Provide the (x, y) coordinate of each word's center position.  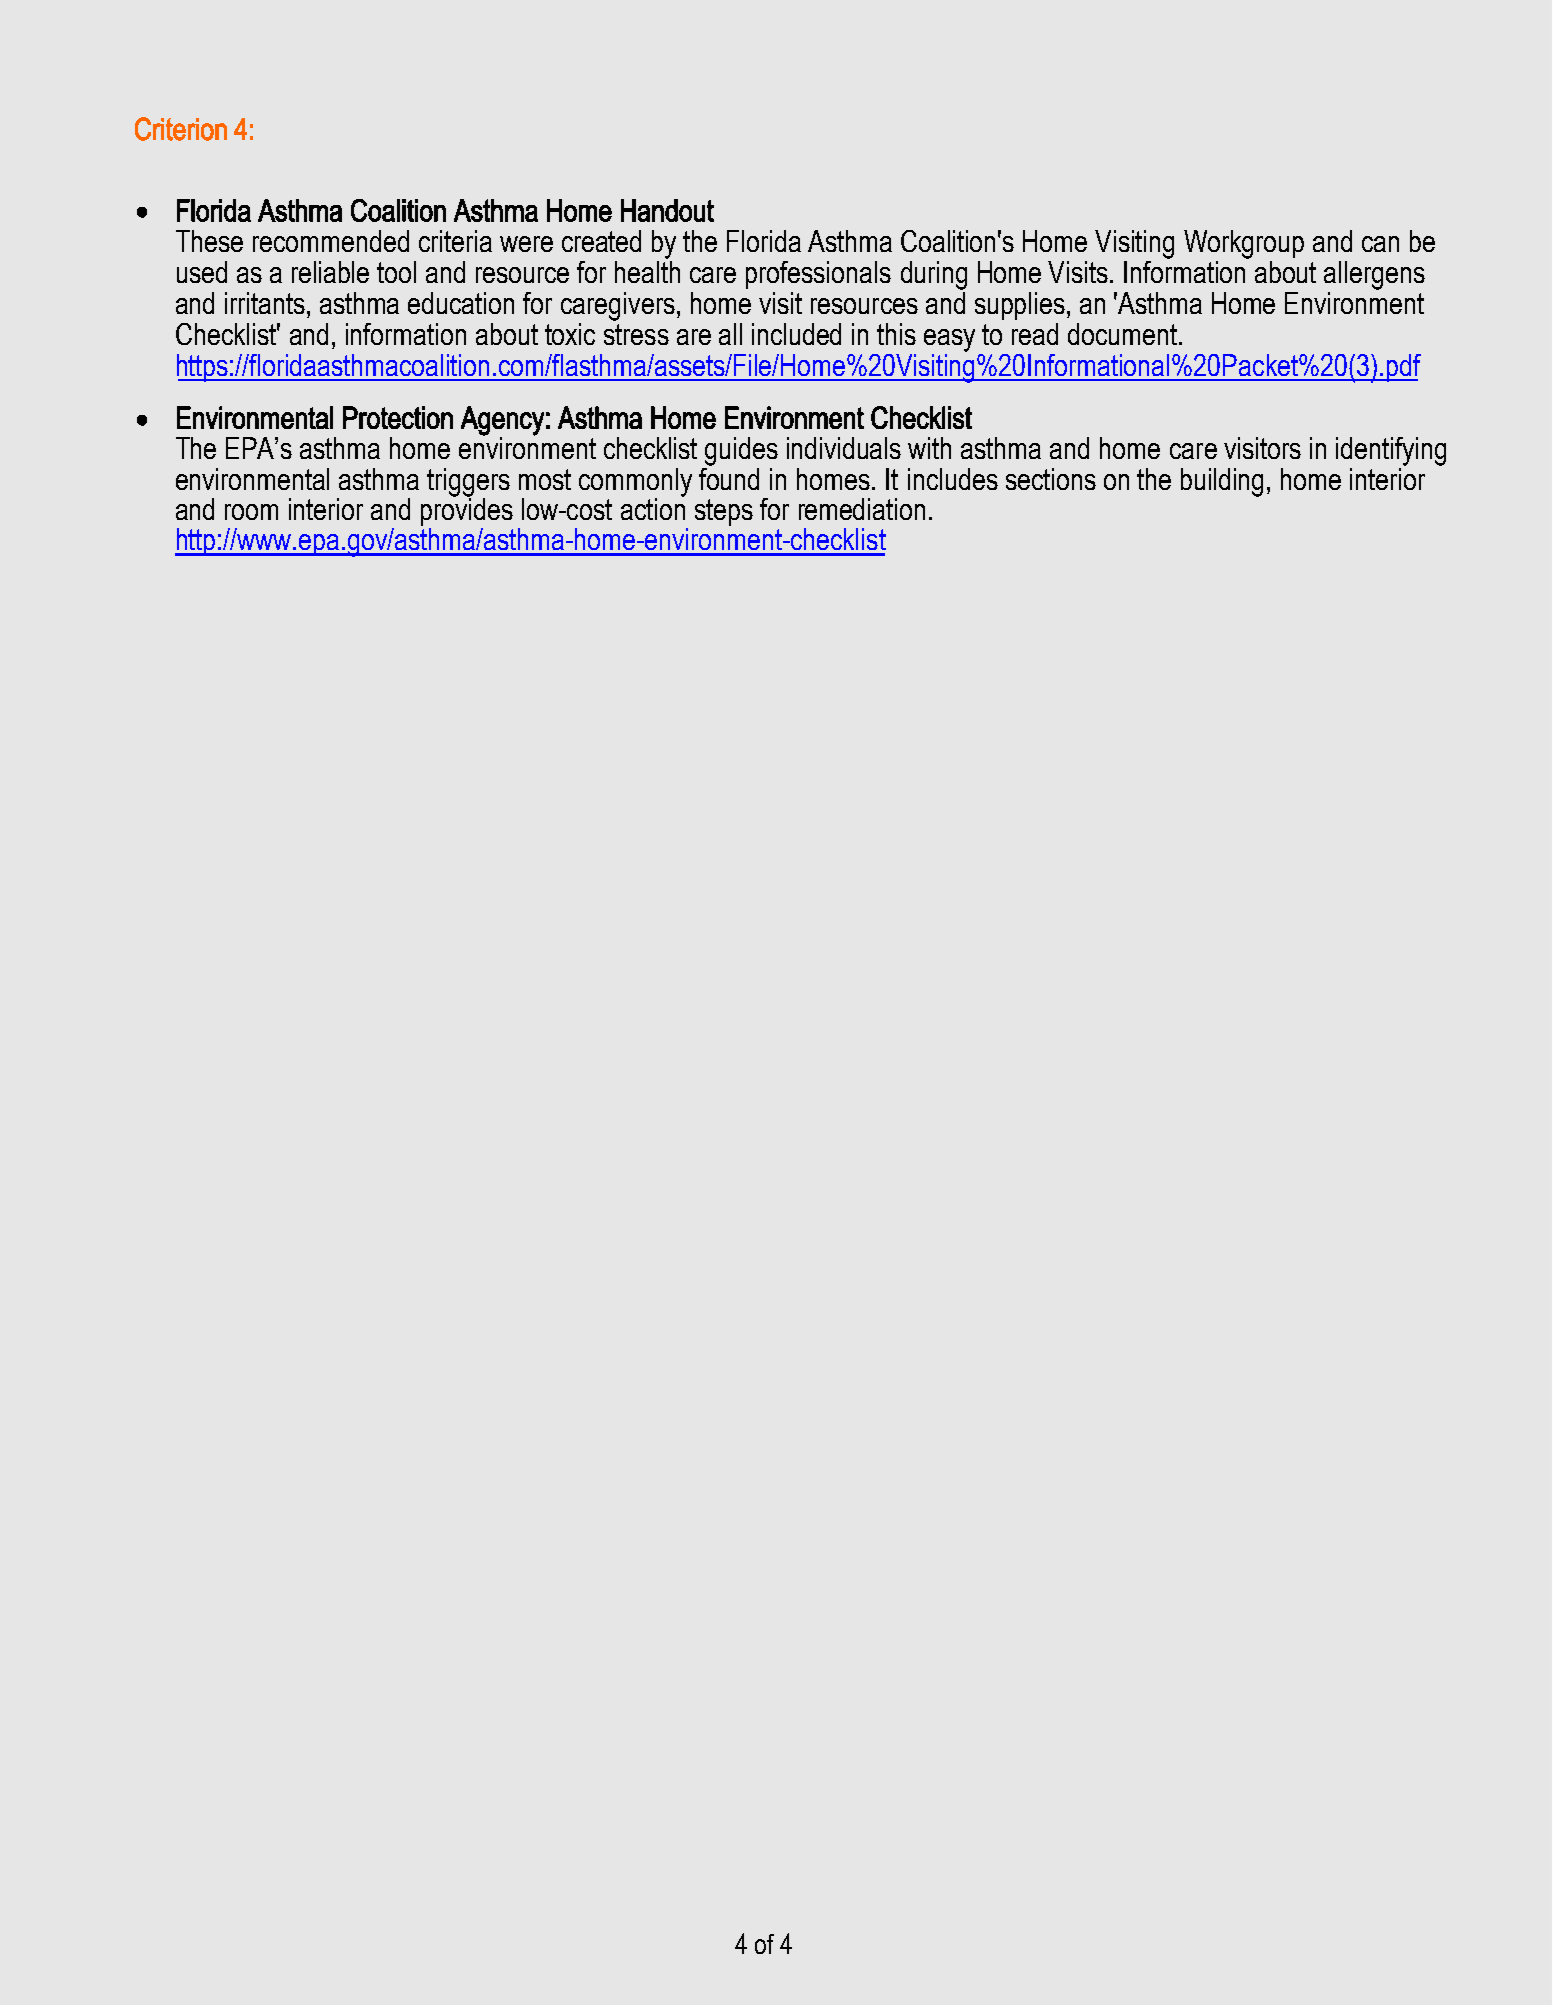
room (251, 512)
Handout (667, 210)
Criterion (181, 129)
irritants (265, 303)
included (796, 334)
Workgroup (1244, 244)
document (1124, 334)
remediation (862, 509)
